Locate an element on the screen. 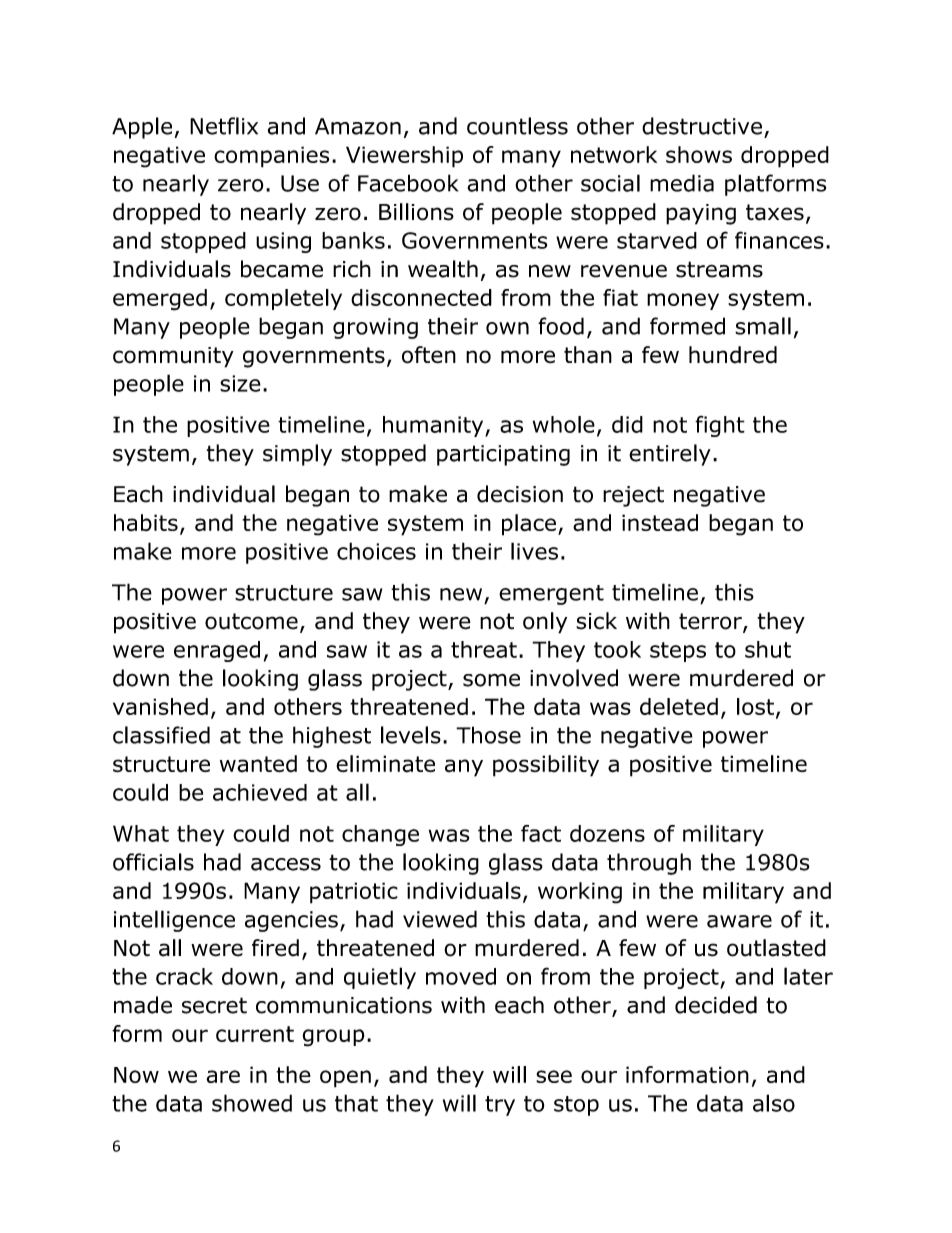  Netflix is located at coordinates (224, 126).
